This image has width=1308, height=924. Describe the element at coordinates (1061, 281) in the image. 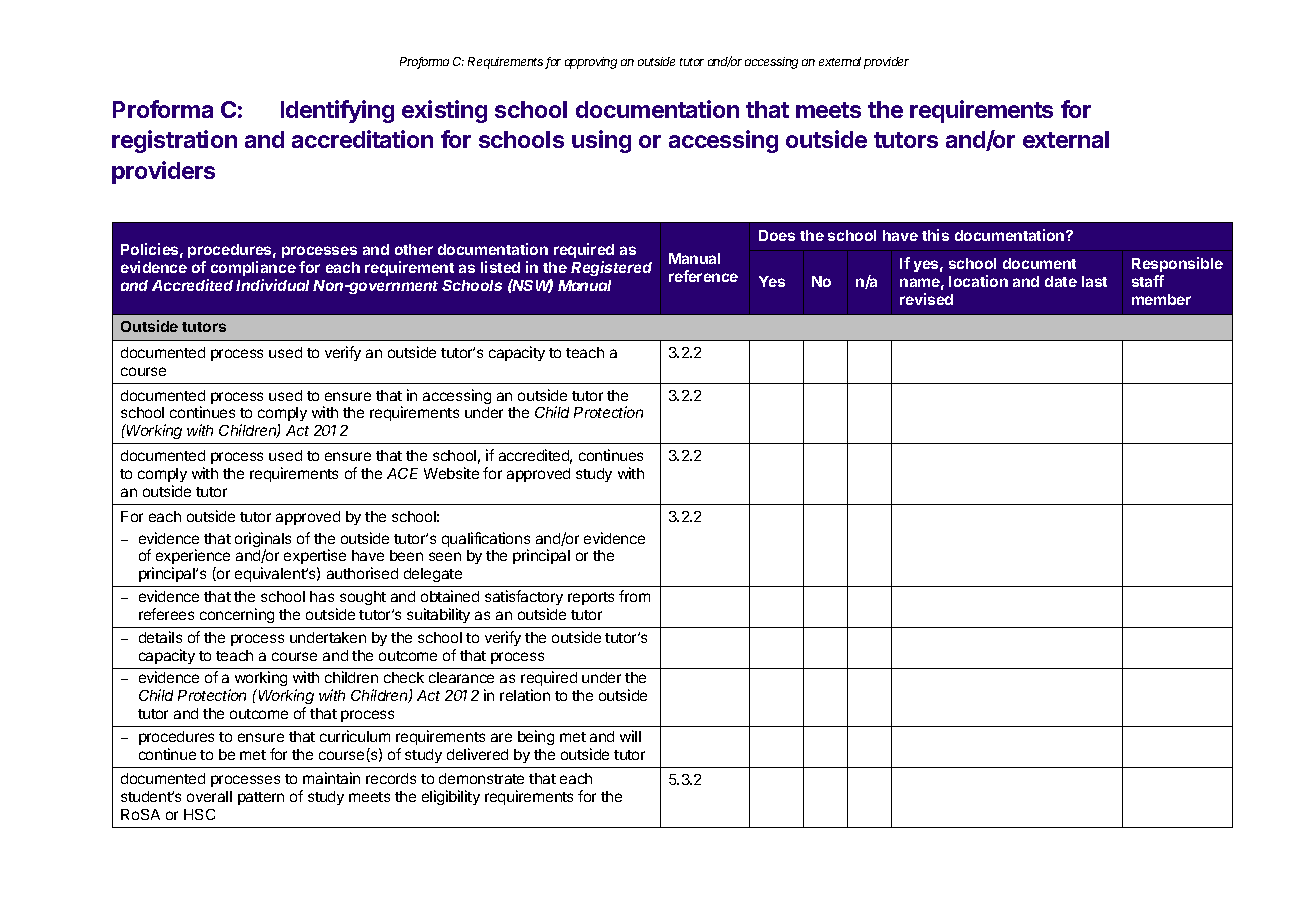

I see `date` at that location.
